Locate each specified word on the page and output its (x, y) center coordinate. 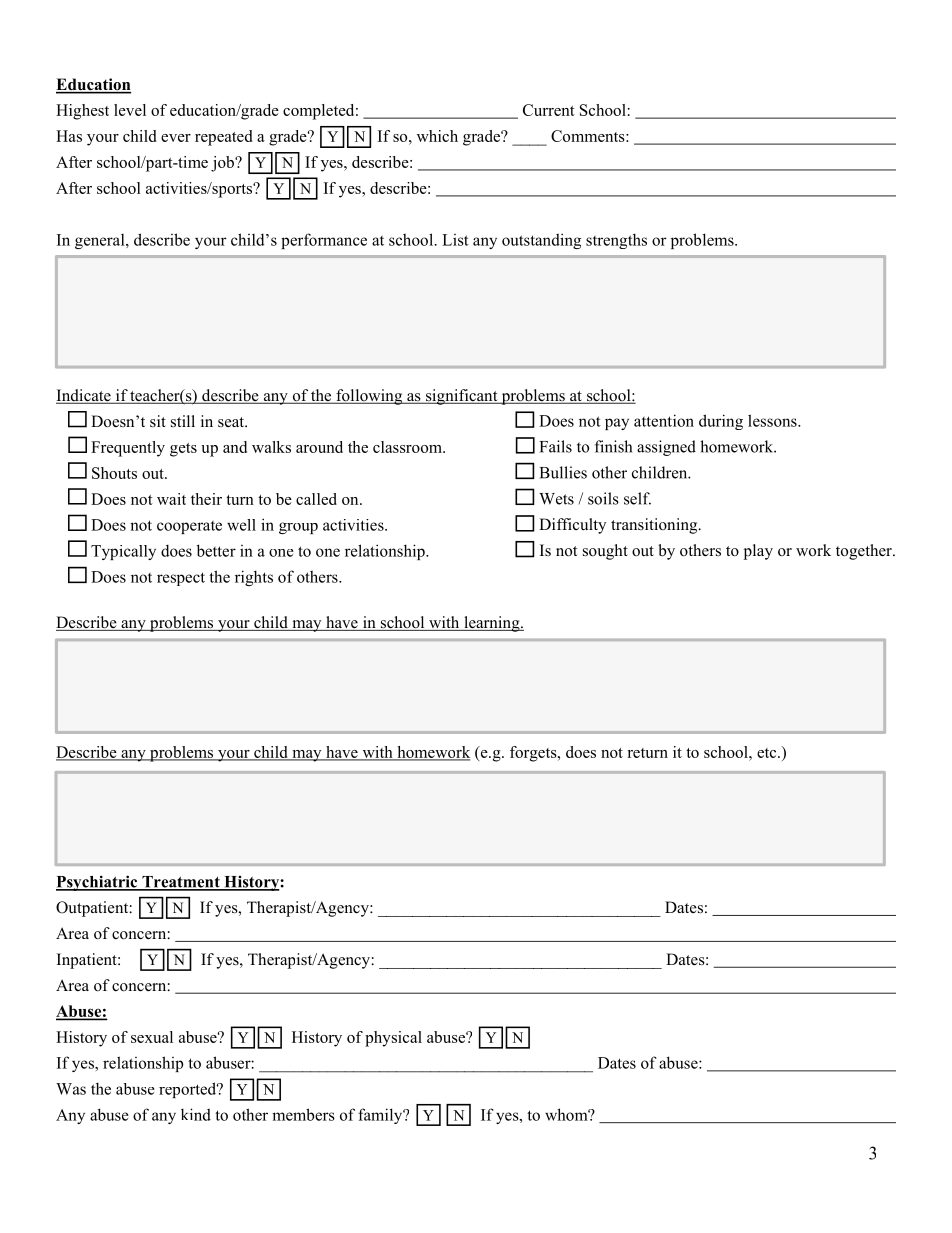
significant (462, 397)
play (758, 552)
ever (176, 138)
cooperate (189, 527)
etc (768, 753)
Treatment (181, 883)
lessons (773, 420)
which (437, 136)
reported (189, 1090)
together (865, 552)
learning (492, 624)
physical (393, 1039)
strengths (616, 241)
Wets (556, 499)
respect (181, 579)
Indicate (84, 396)
